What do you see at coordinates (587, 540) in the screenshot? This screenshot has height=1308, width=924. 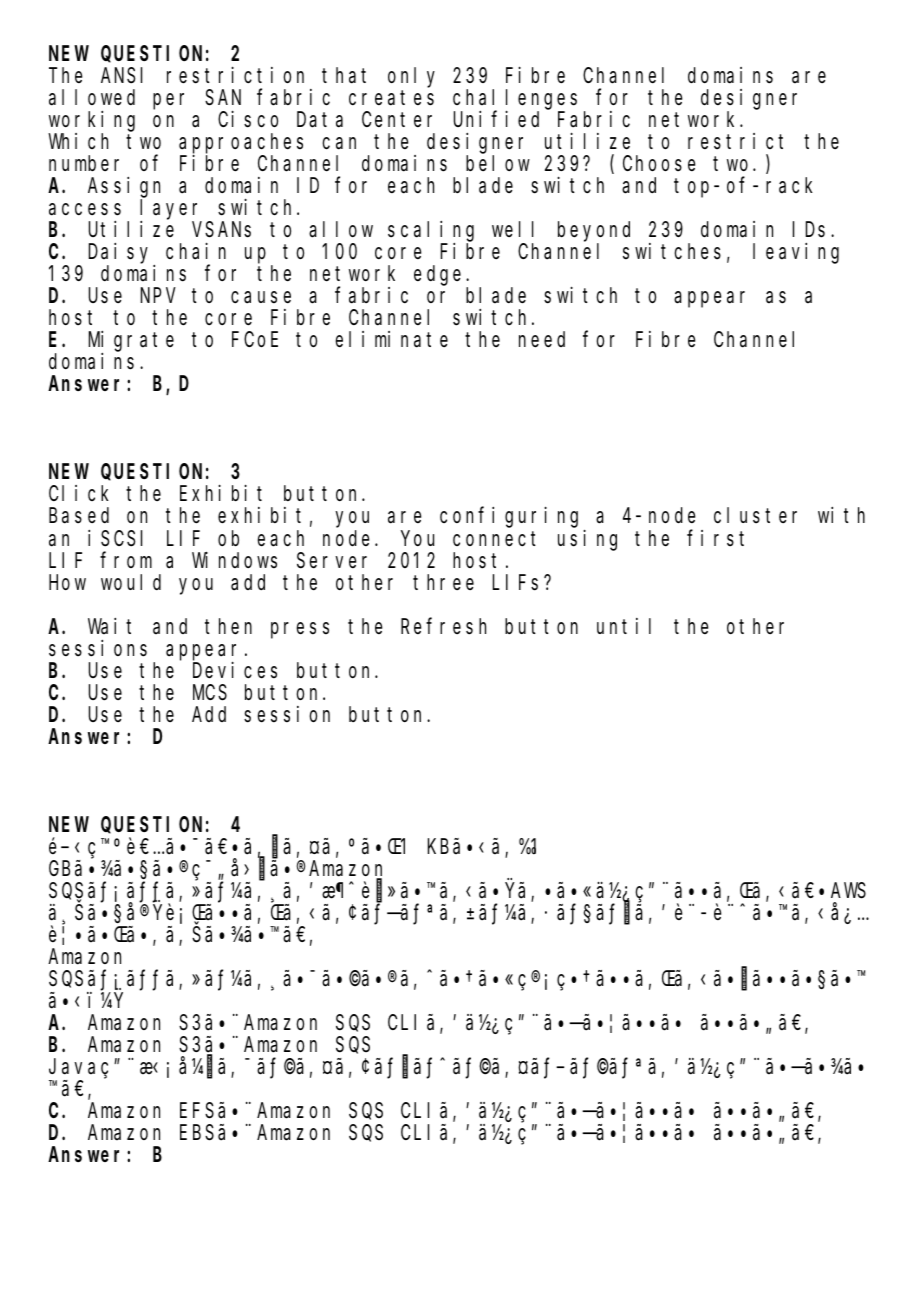 I see `using` at bounding box center [587, 540].
